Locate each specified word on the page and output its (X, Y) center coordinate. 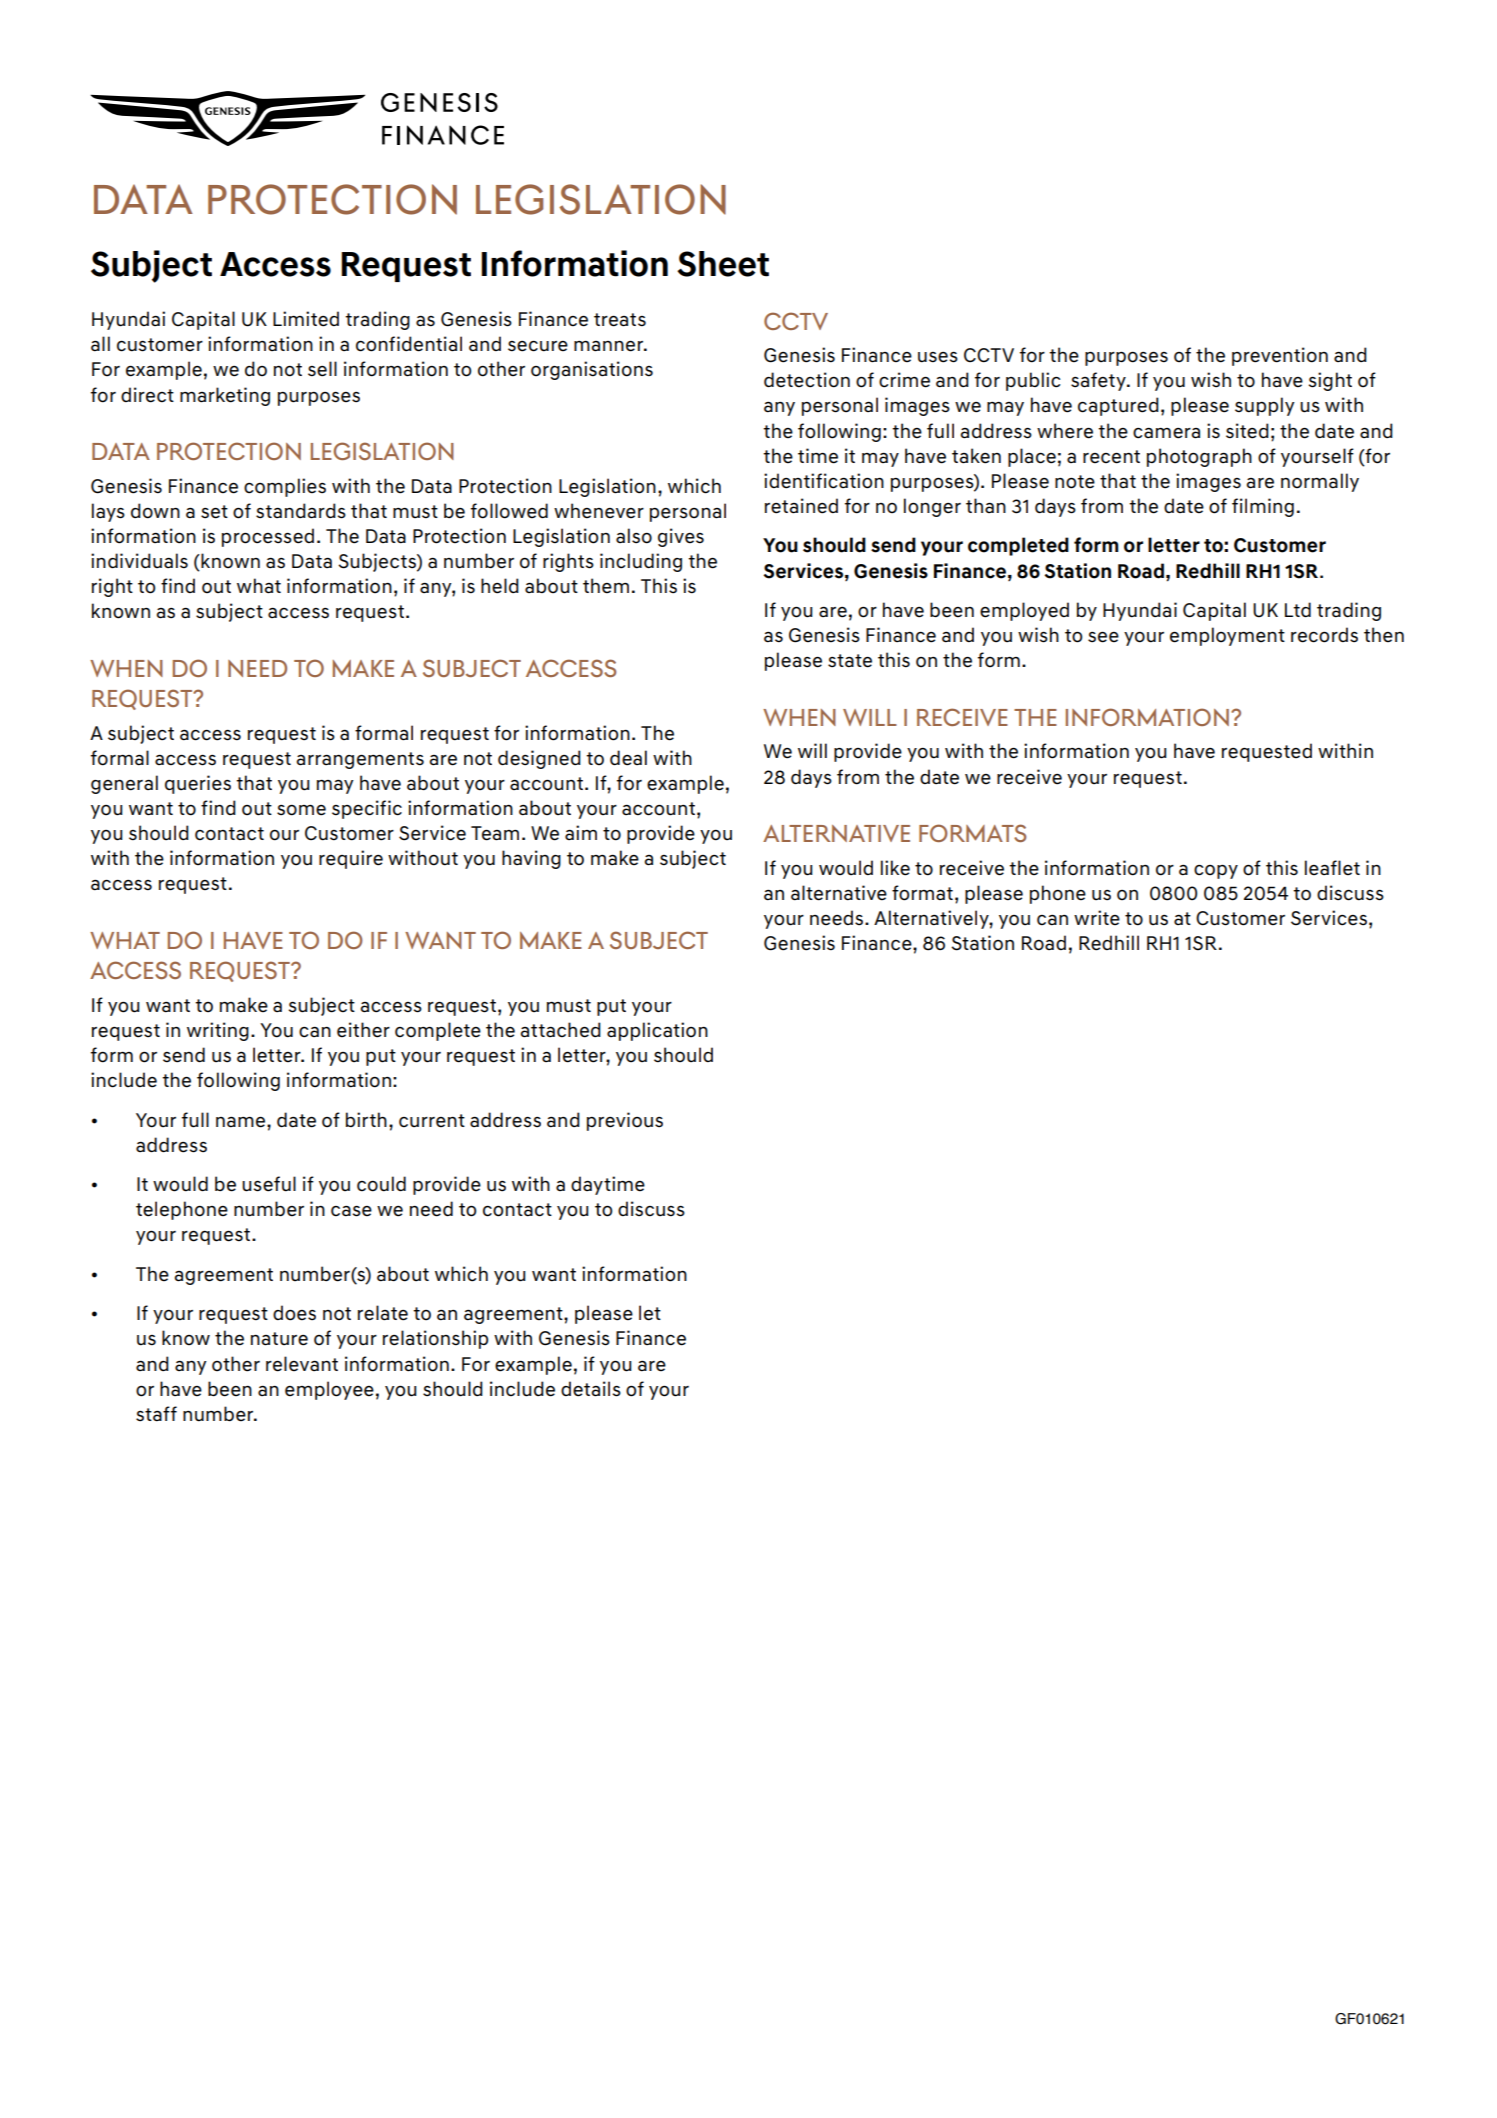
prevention (1280, 356)
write (1097, 918)
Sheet (723, 264)
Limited (306, 319)
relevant (302, 1364)
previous (625, 1121)
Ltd (1298, 610)
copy (1216, 872)
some (301, 810)
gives (681, 537)
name (242, 1122)
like (895, 868)
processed (268, 537)
